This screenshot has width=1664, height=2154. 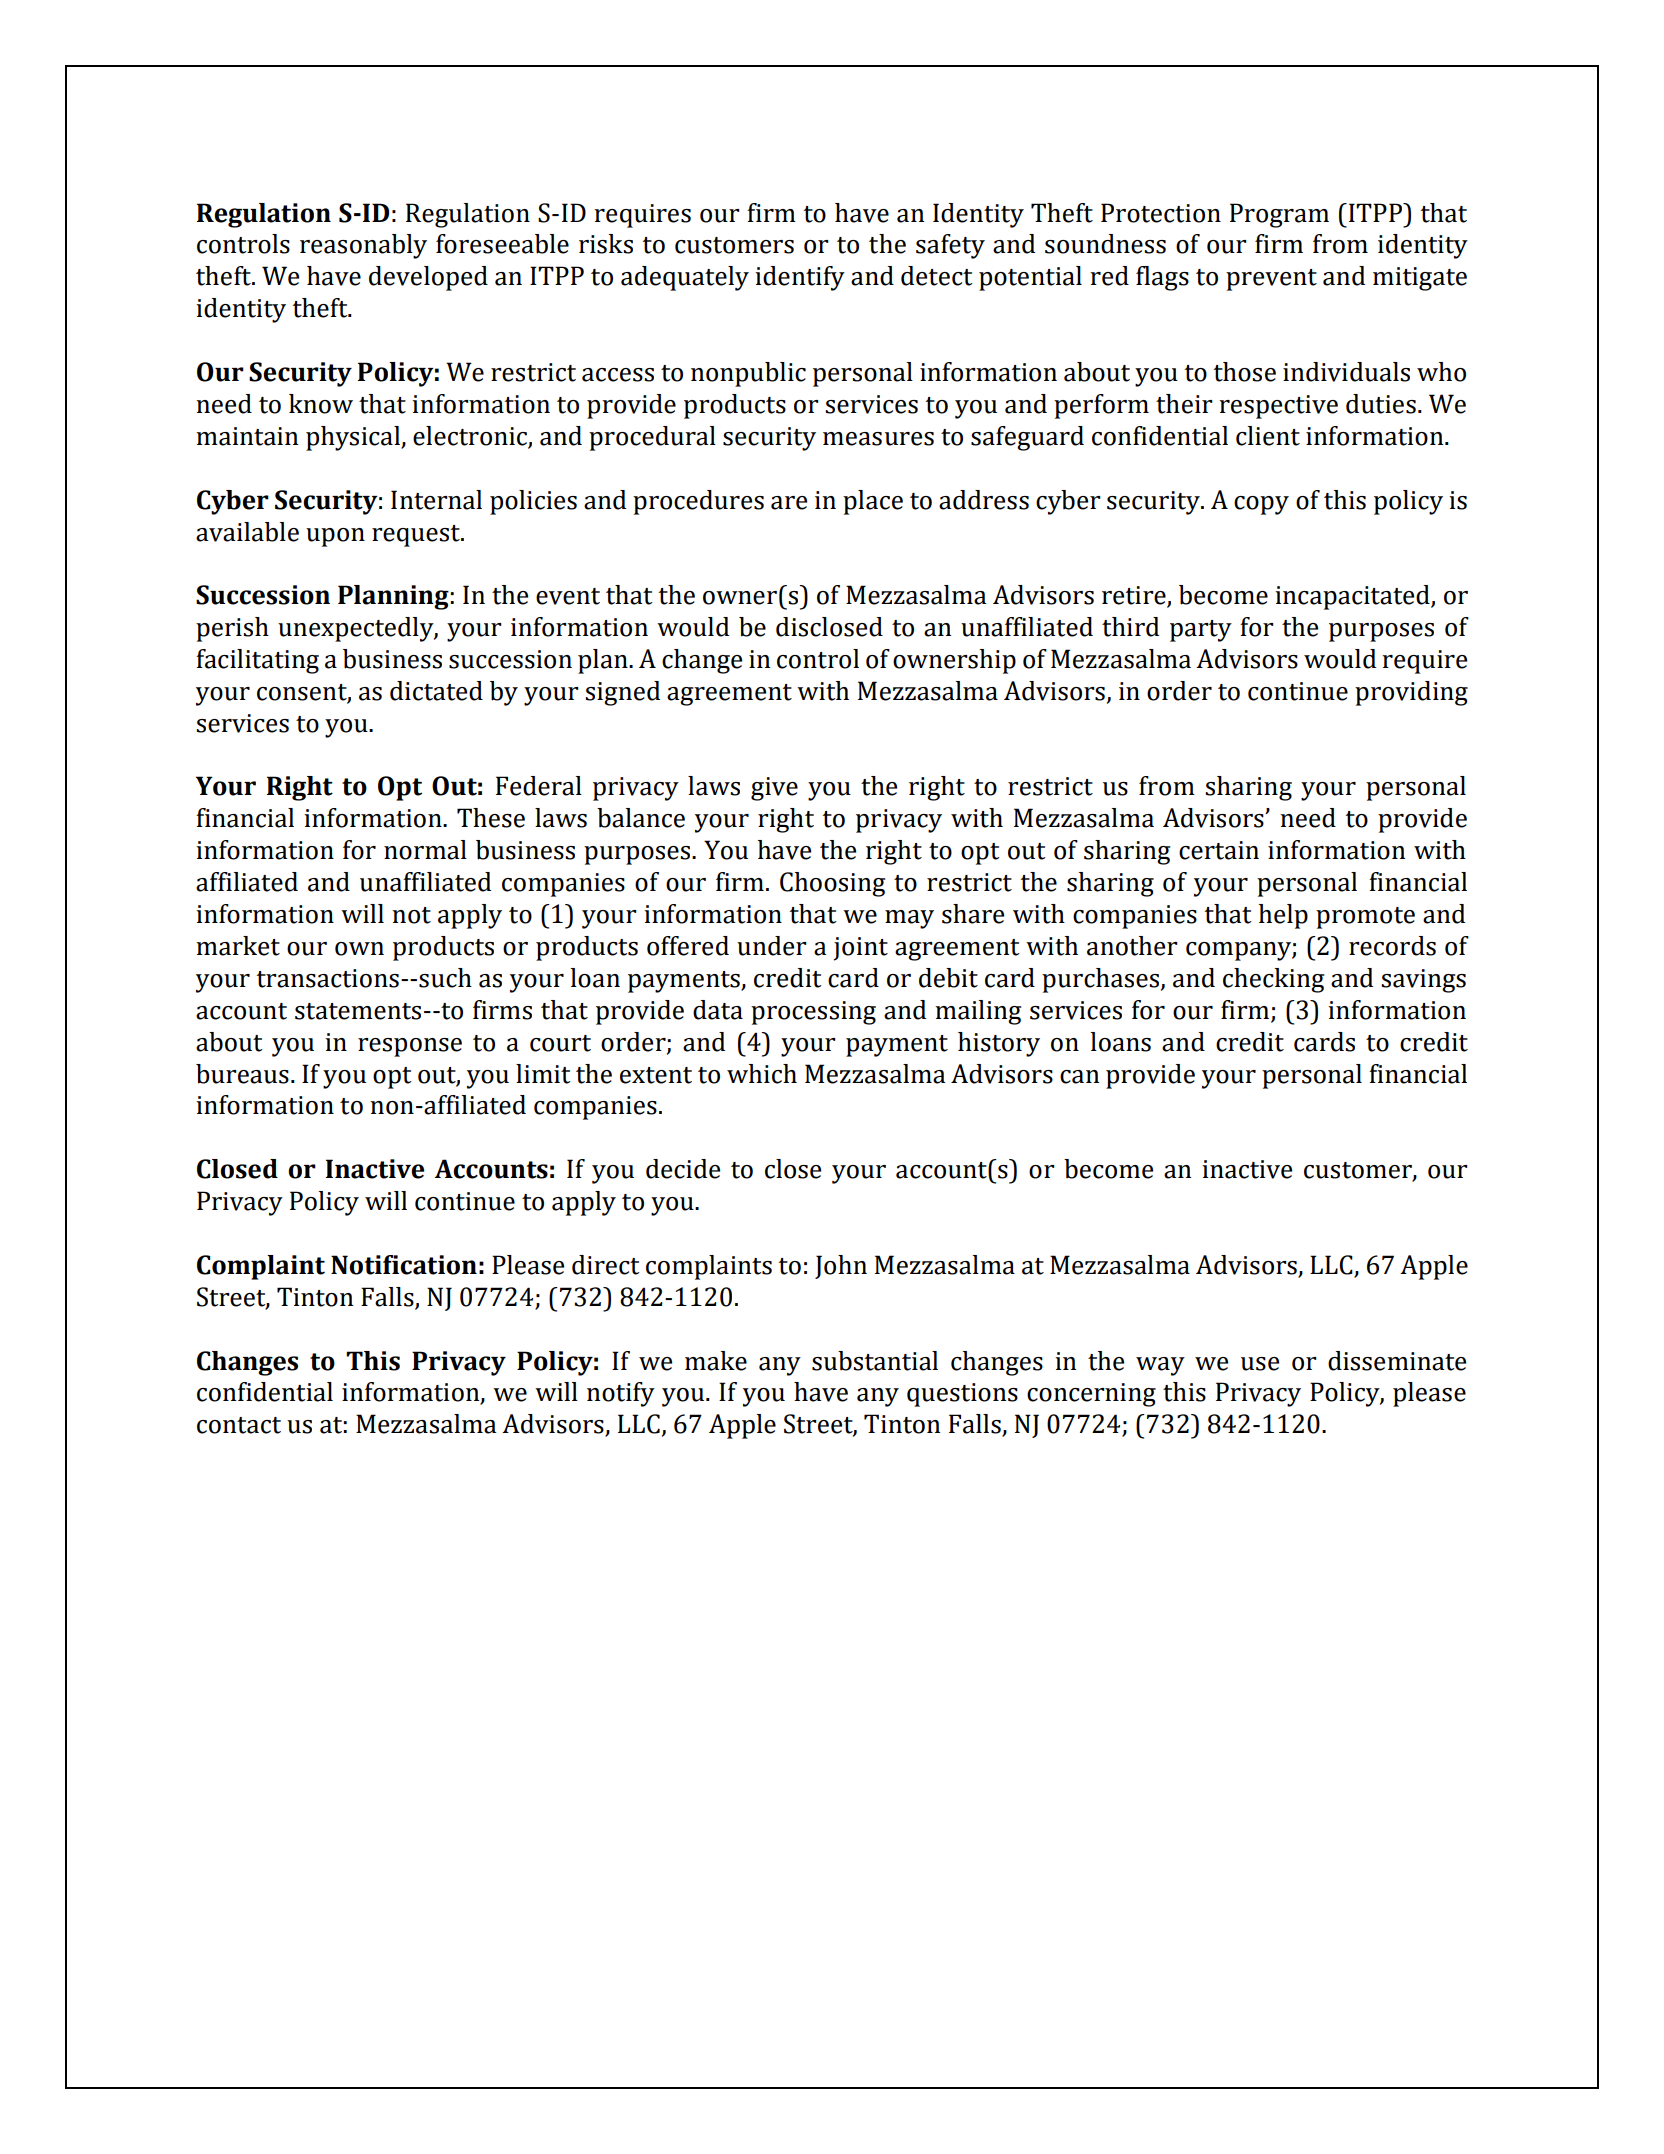 I want to click on help, so click(x=1283, y=916).
